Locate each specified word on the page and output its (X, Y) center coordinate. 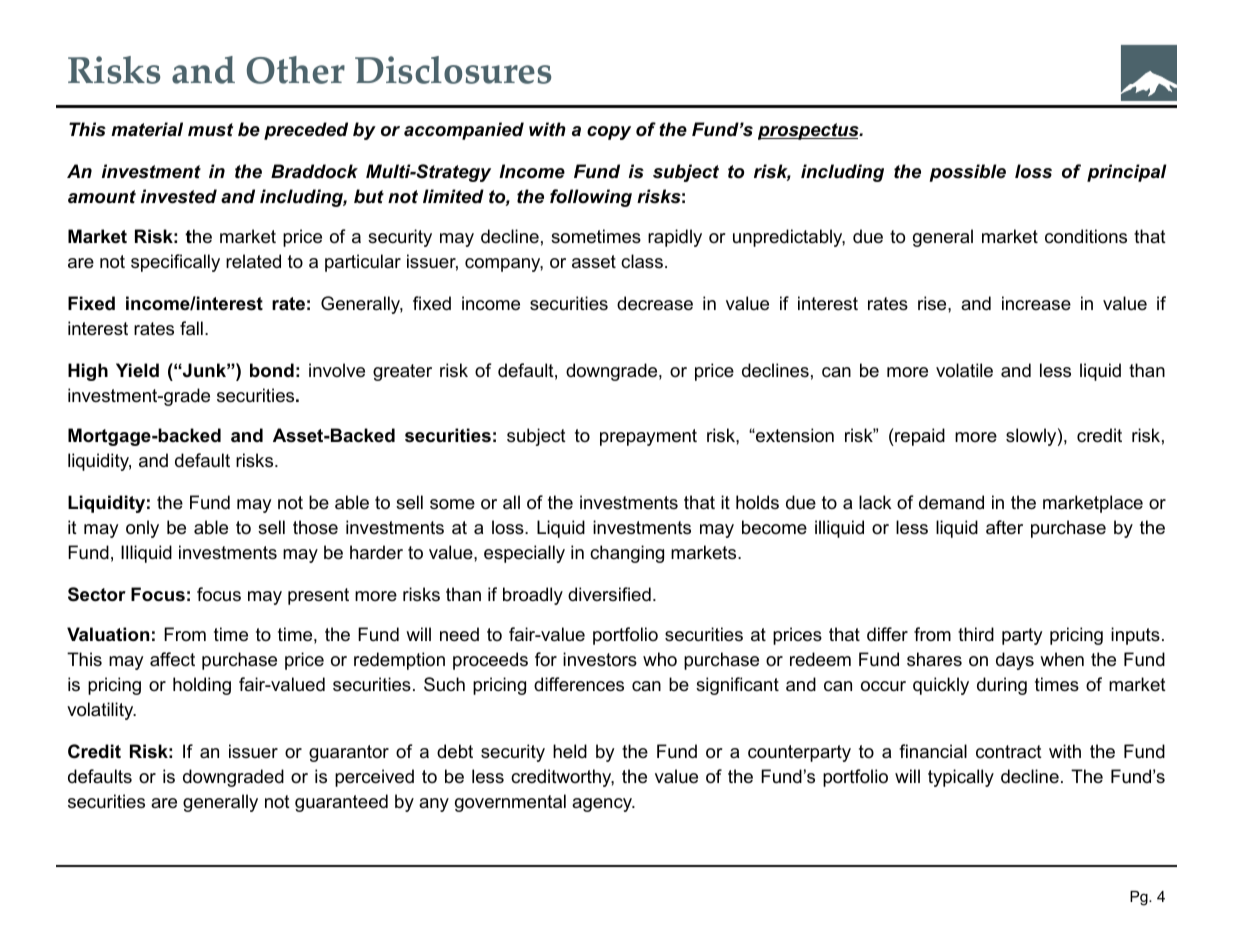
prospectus (809, 131)
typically (961, 778)
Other (296, 70)
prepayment (648, 437)
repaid (919, 437)
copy (609, 133)
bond (272, 370)
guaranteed (341, 803)
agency (603, 805)
